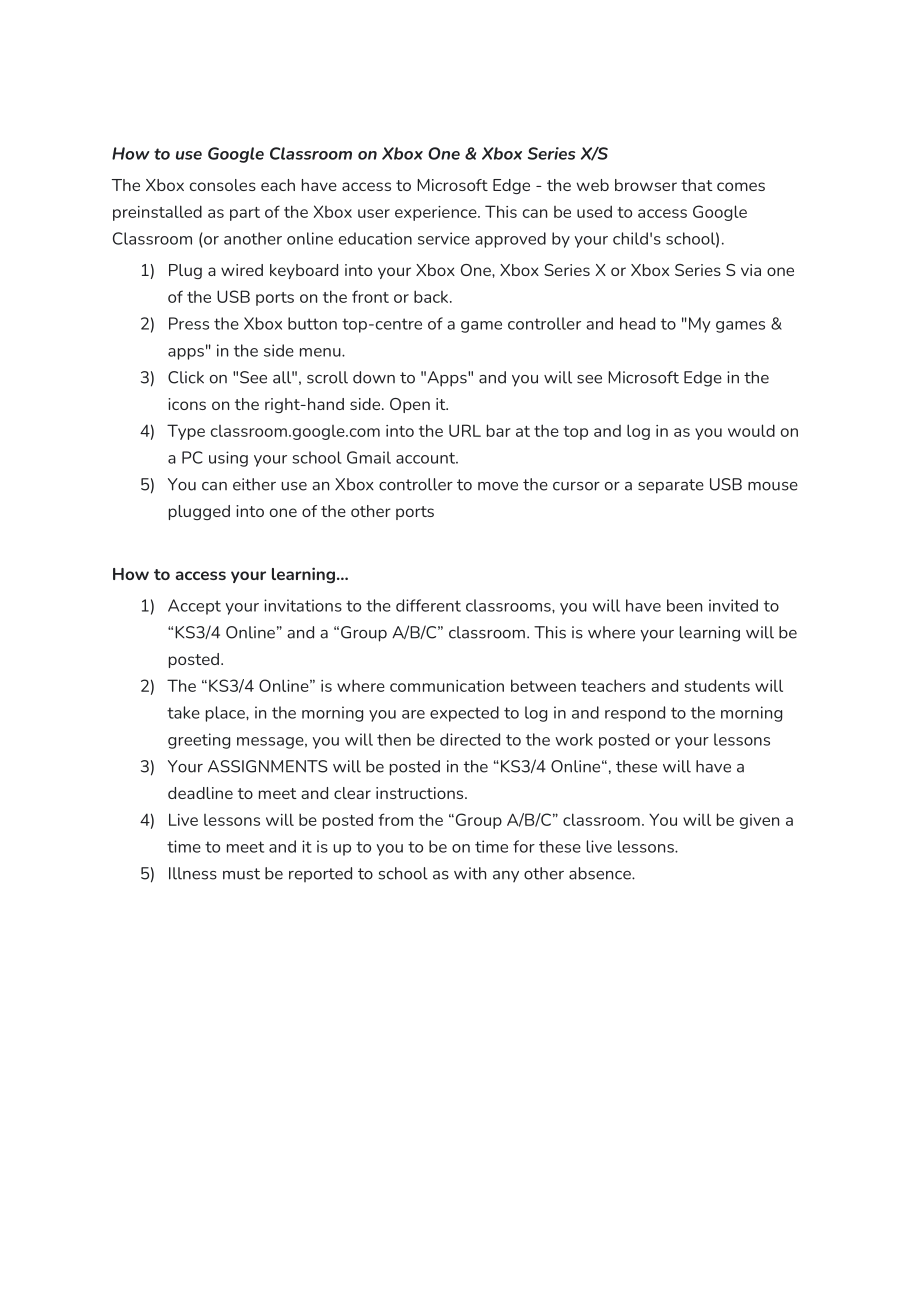 Image resolution: width=924 pixels, height=1308 pixels. I want to click on with, so click(470, 873).
